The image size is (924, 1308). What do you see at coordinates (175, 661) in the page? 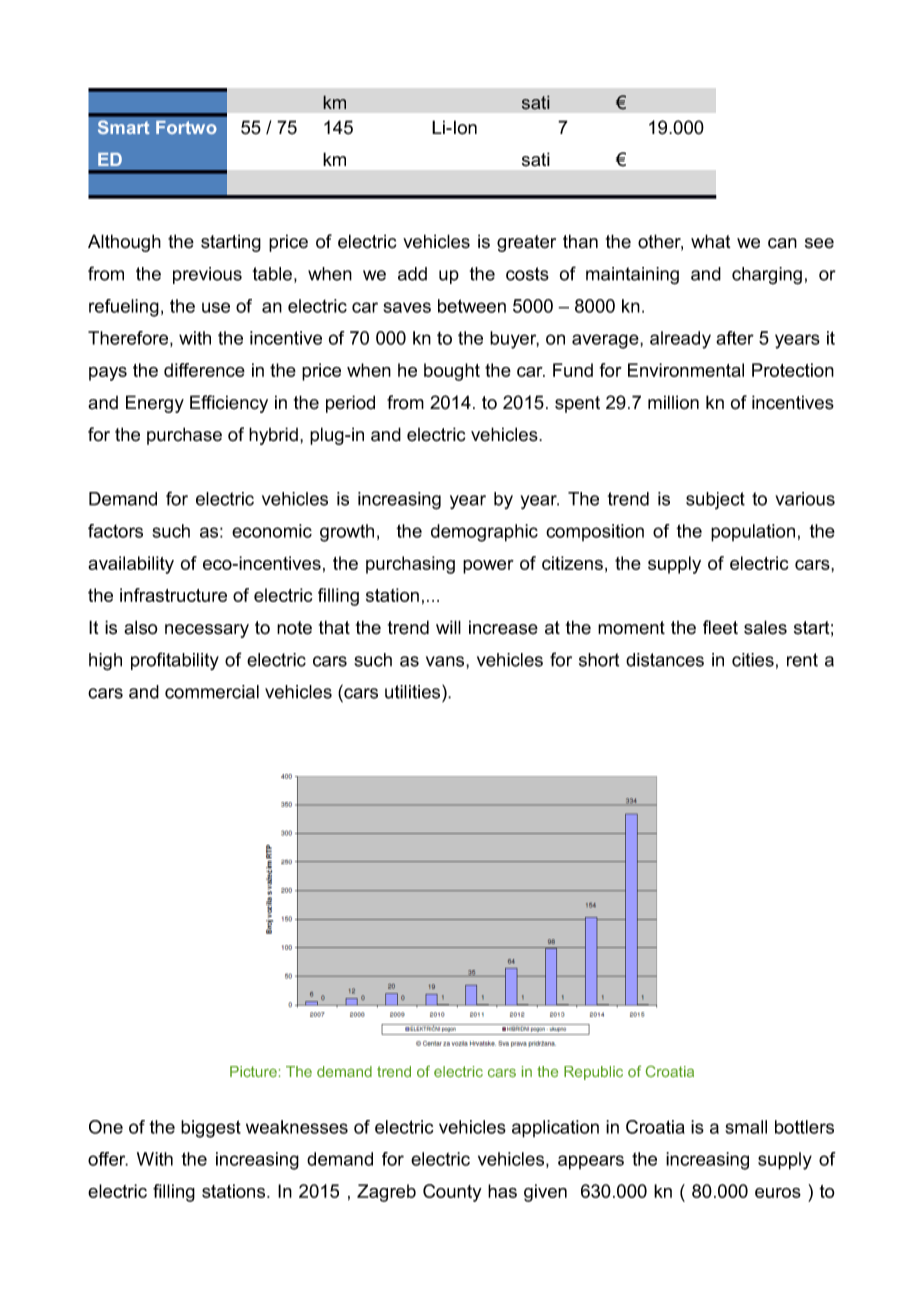
I see `profitability` at bounding box center [175, 661].
